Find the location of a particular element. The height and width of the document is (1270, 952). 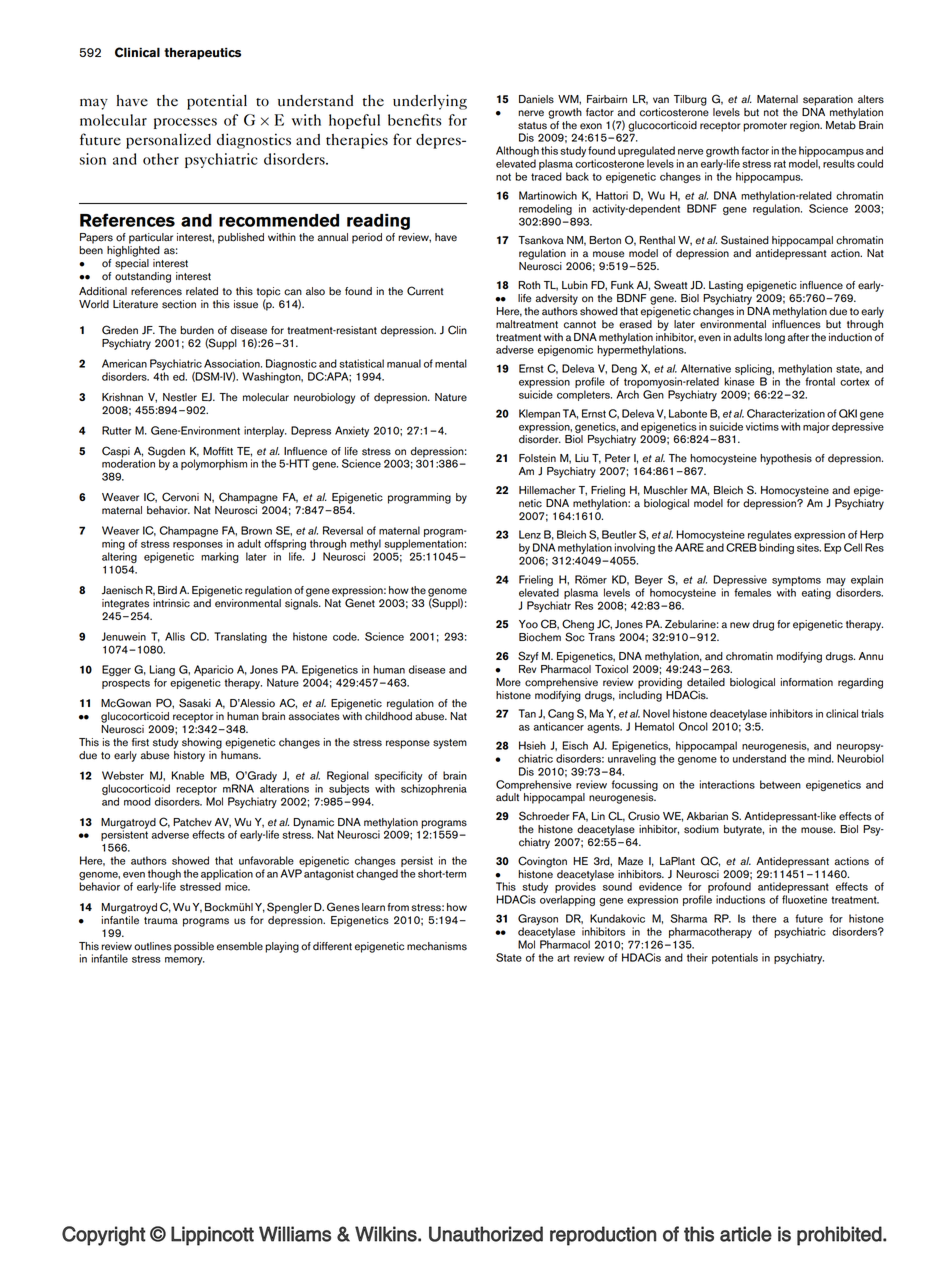

system is located at coordinates (450, 744).
